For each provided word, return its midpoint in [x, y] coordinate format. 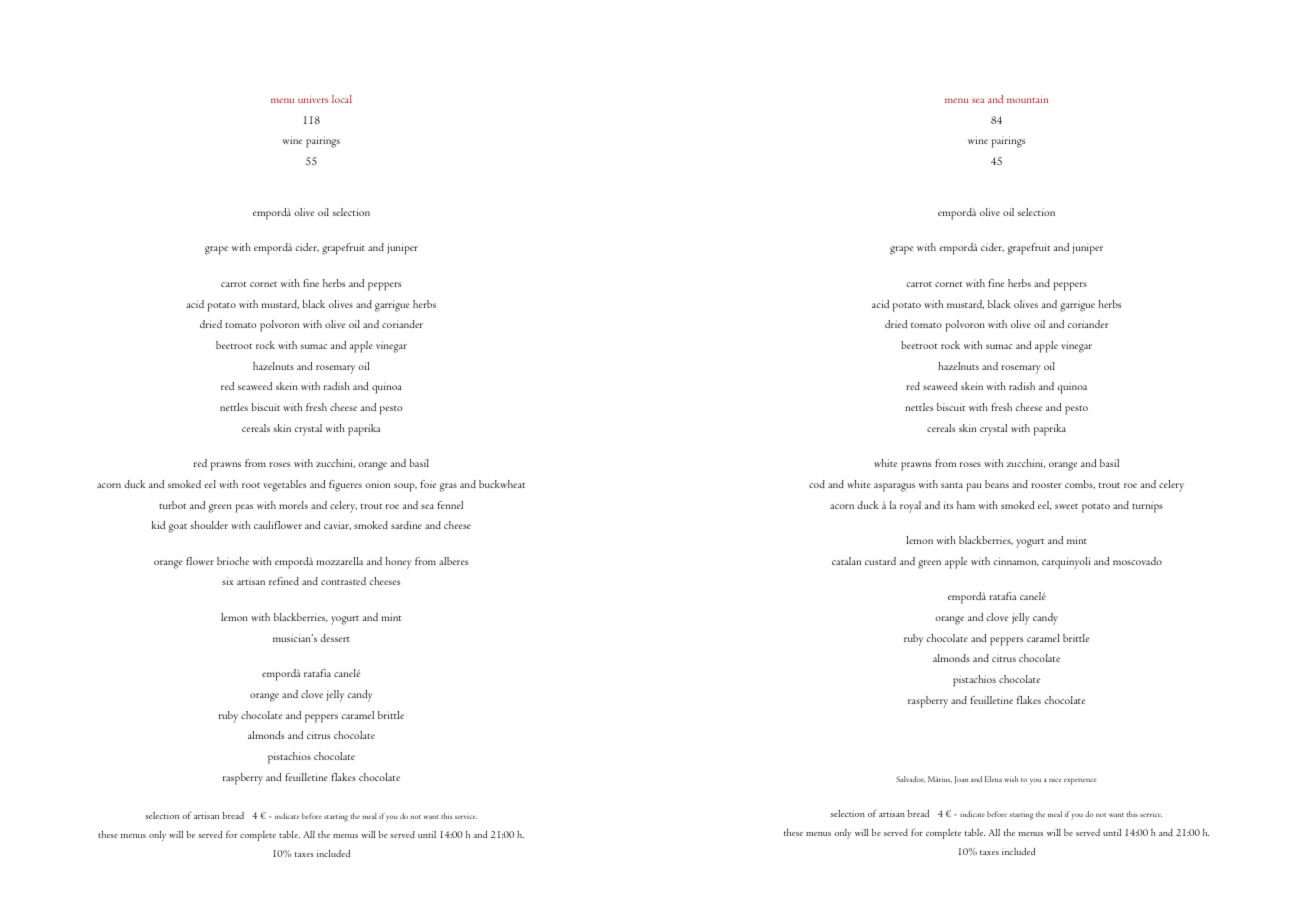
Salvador [910, 779]
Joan [961, 780]
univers [313, 99]
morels [293, 505]
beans [997, 484]
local [342, 99]
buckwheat [502, 484]
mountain [1027, 99]
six [227, 581]
